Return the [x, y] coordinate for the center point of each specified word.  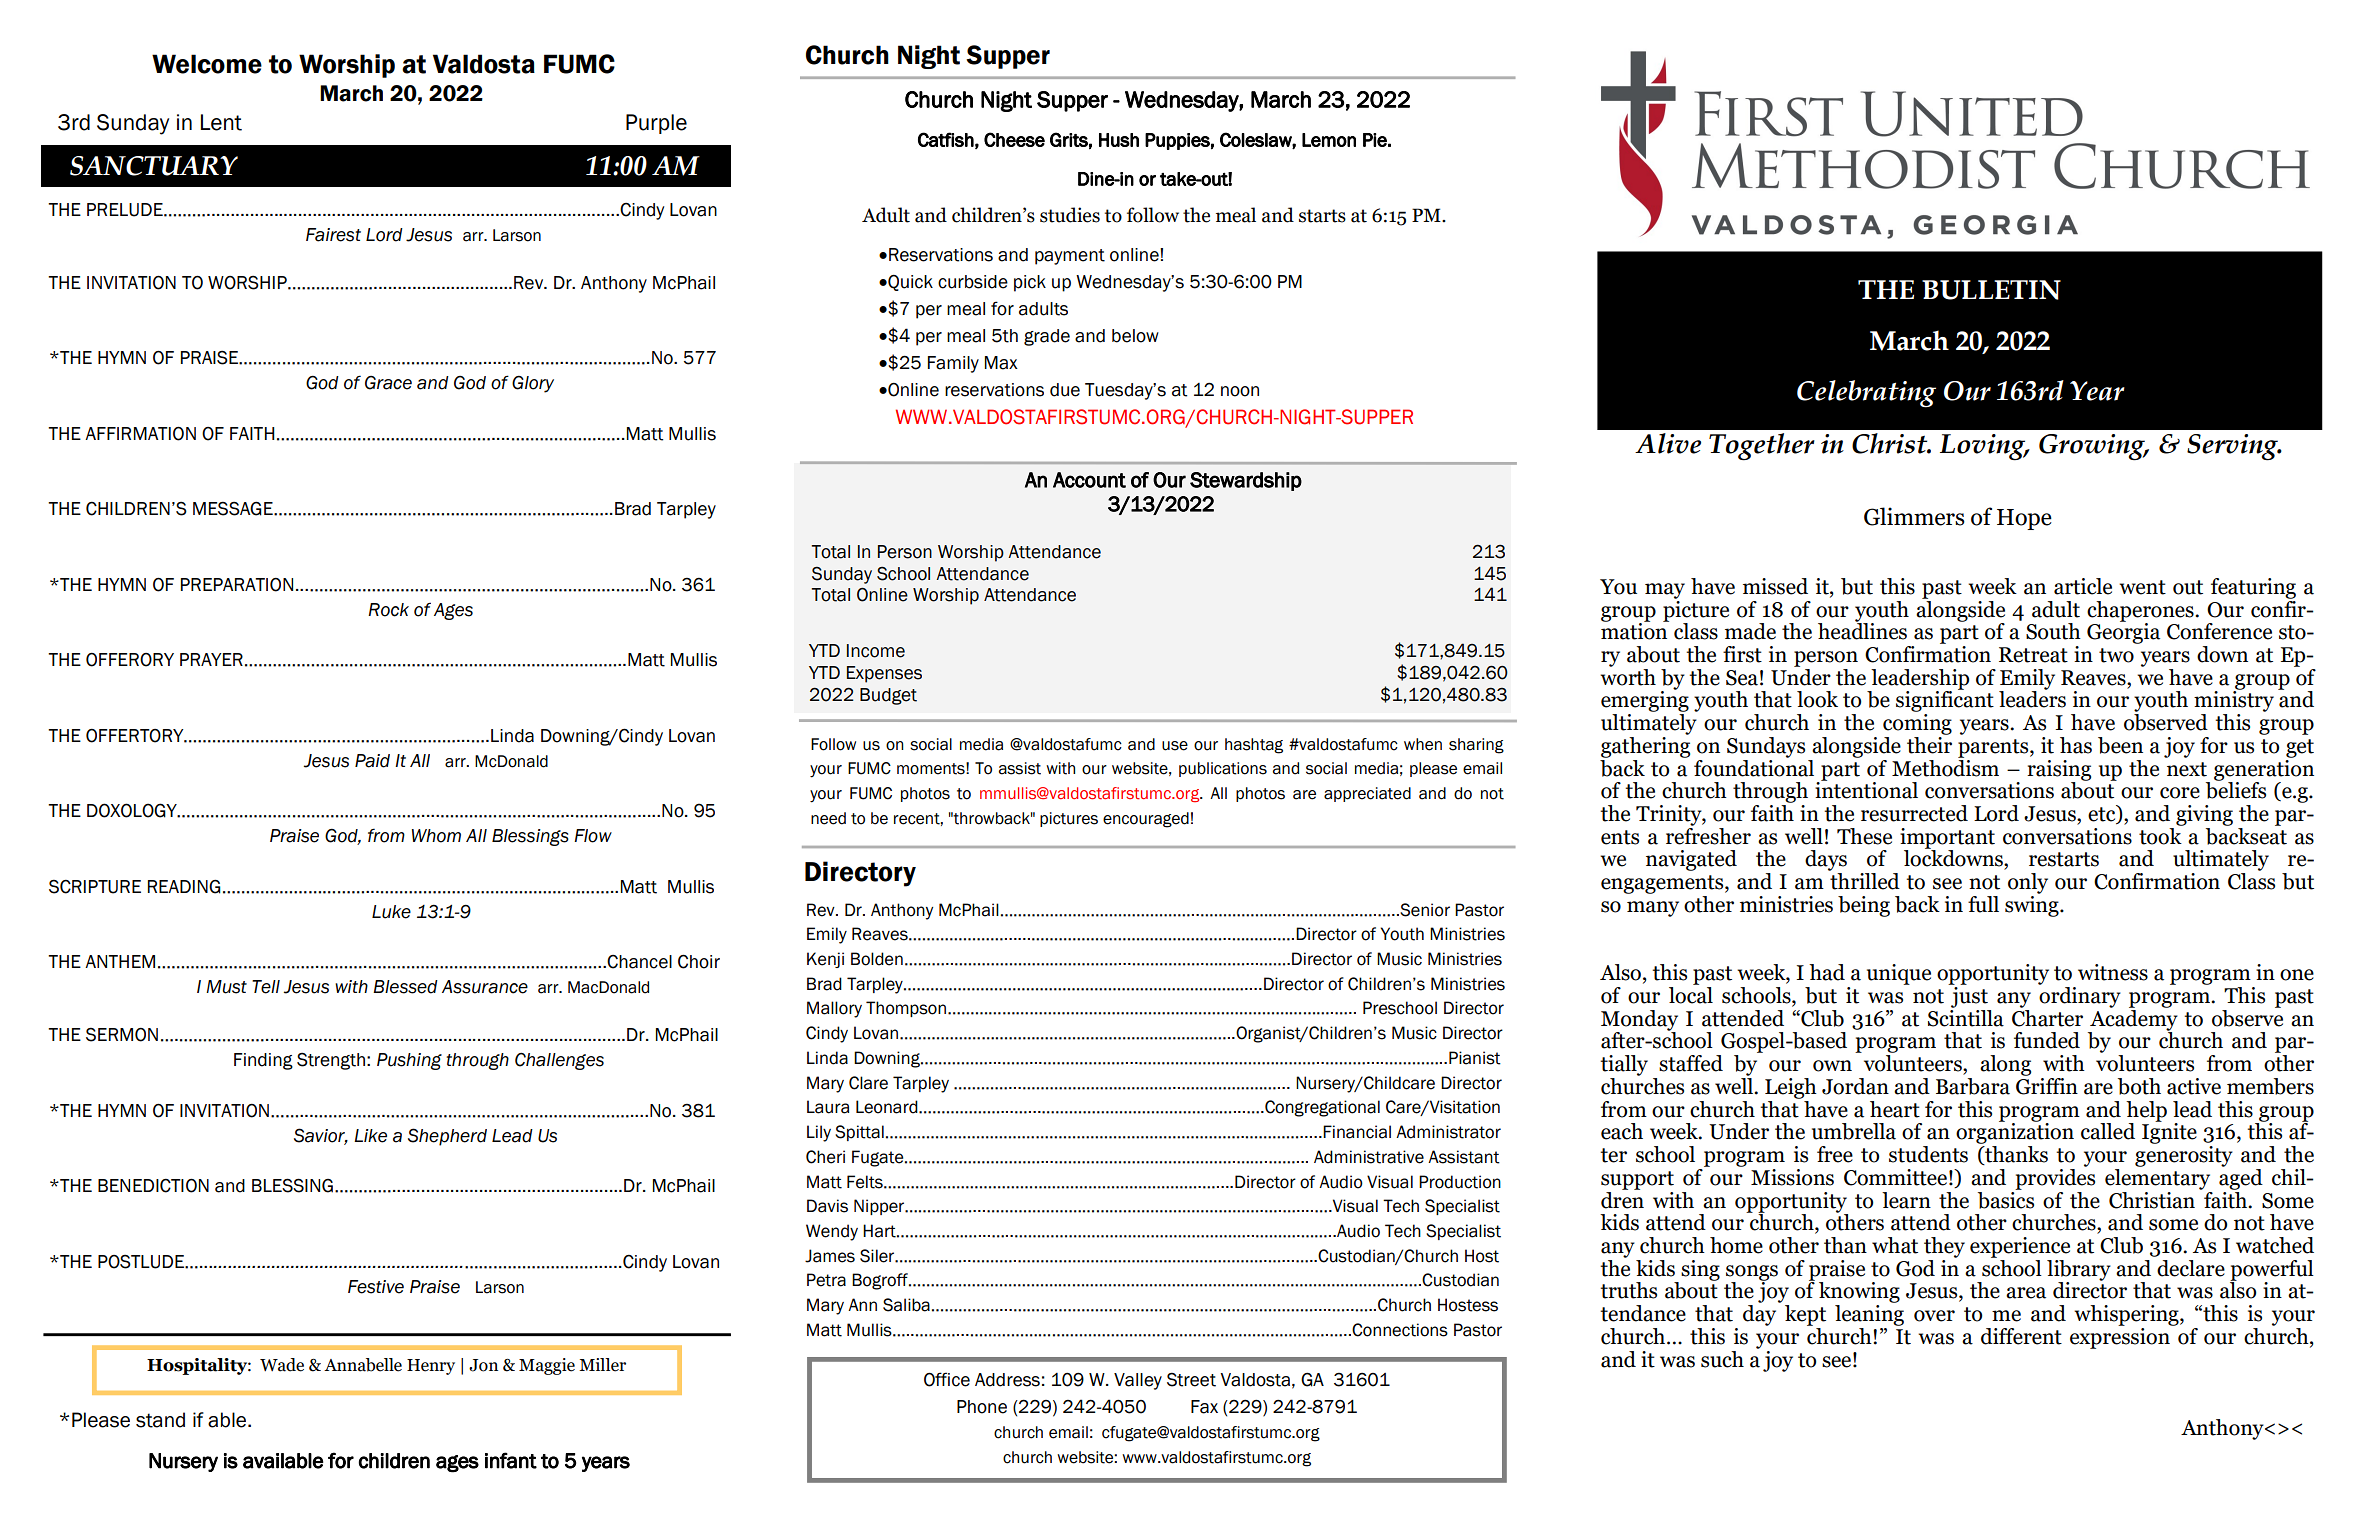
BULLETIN [1991, 290]
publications [1223, 769]
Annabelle [363, 1365]
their [1929, 744]
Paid [372, 761]
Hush [1119, 140]
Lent [221, 122]
